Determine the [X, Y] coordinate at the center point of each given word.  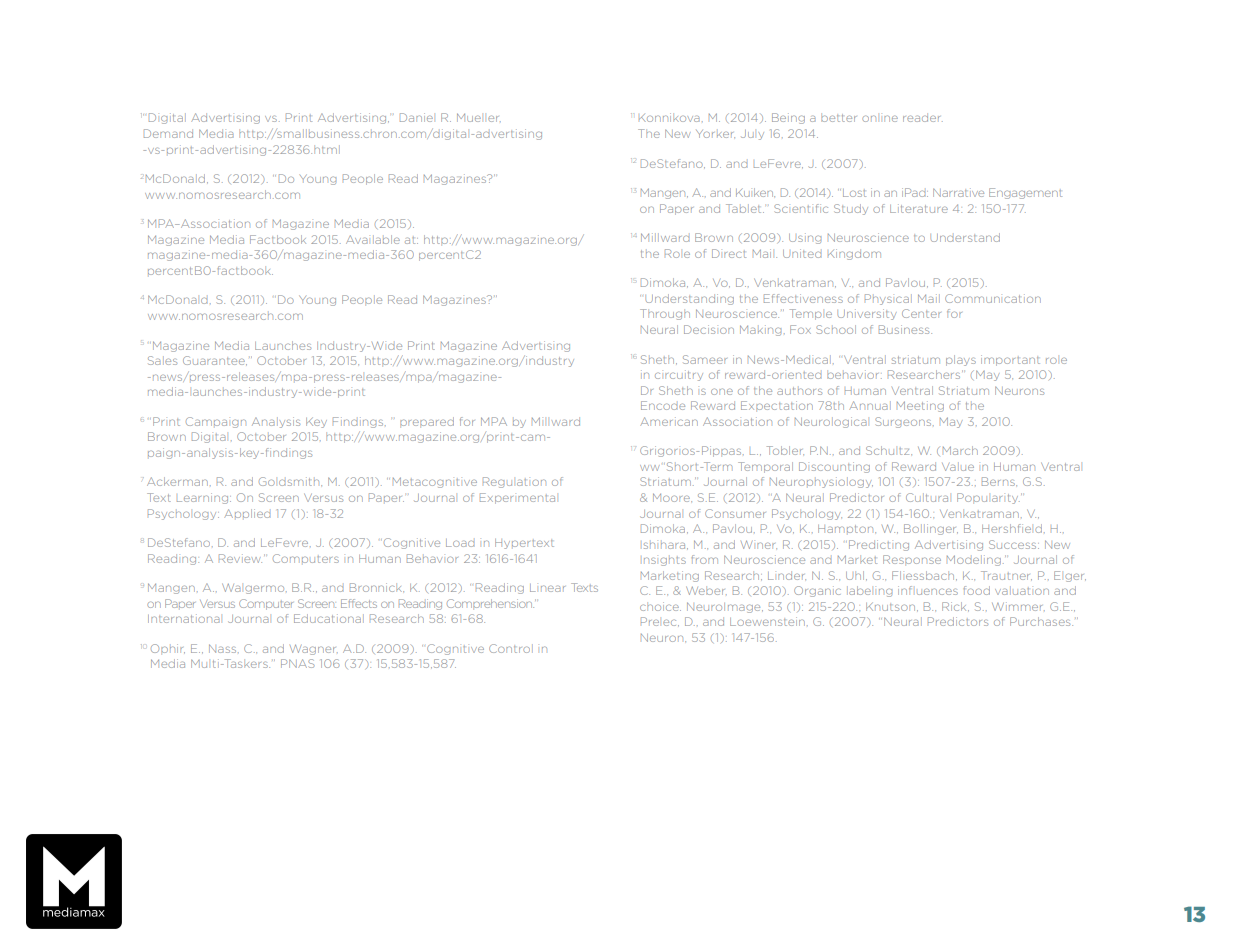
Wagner [314, 649]
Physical [888, 299]
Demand [168, 133]
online [880, 118]
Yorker [715, 134]
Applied [247, 513]
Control [511, 648]
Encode [663, 405]
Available [373, 239]
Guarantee [215, 360]
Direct [729, 253]
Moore [672, 497]
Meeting [920, 406]
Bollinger [931, 529]
